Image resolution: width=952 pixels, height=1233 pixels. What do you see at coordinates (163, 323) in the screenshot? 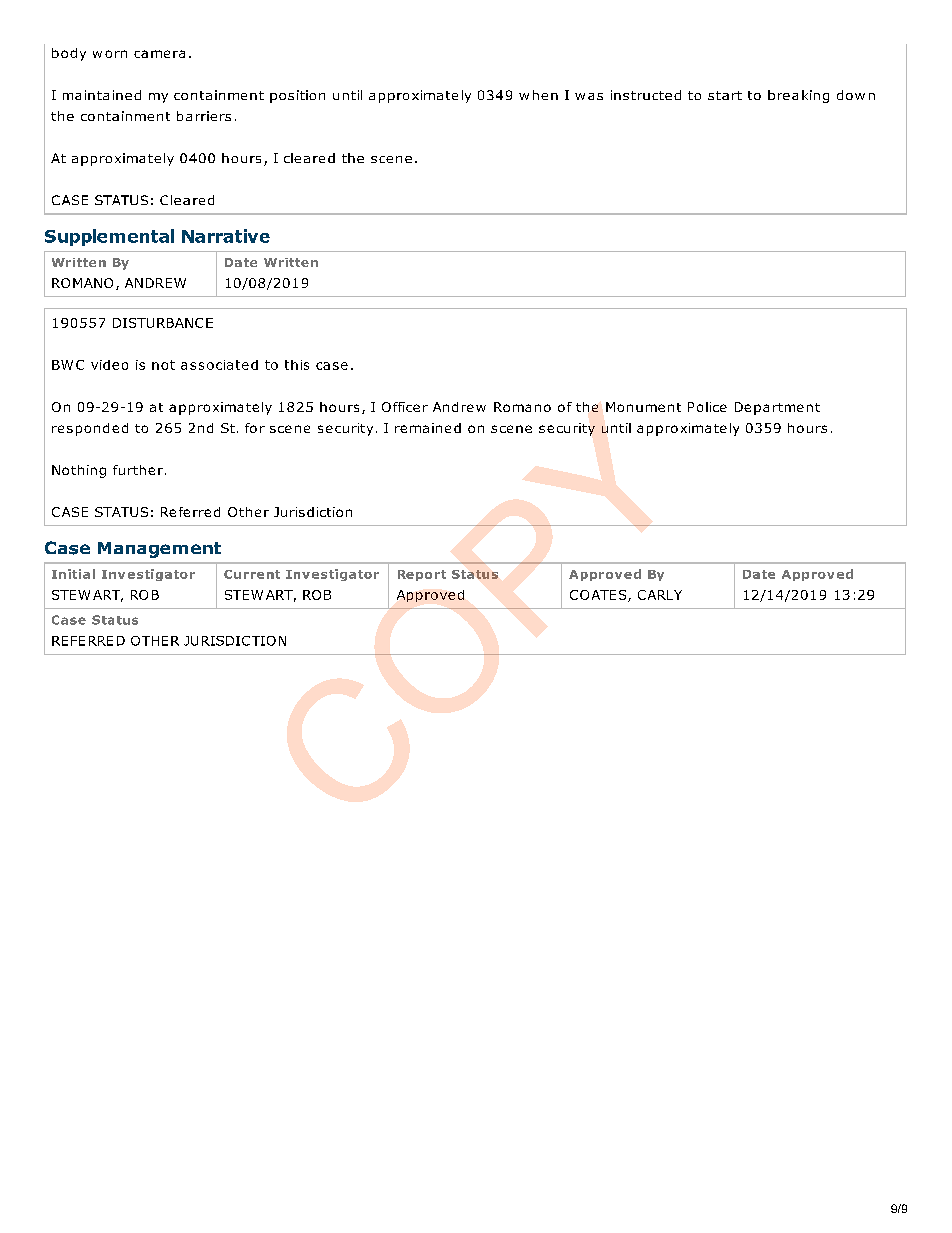
I see `DISTURBANCE` at bounding box center [163, 323].
